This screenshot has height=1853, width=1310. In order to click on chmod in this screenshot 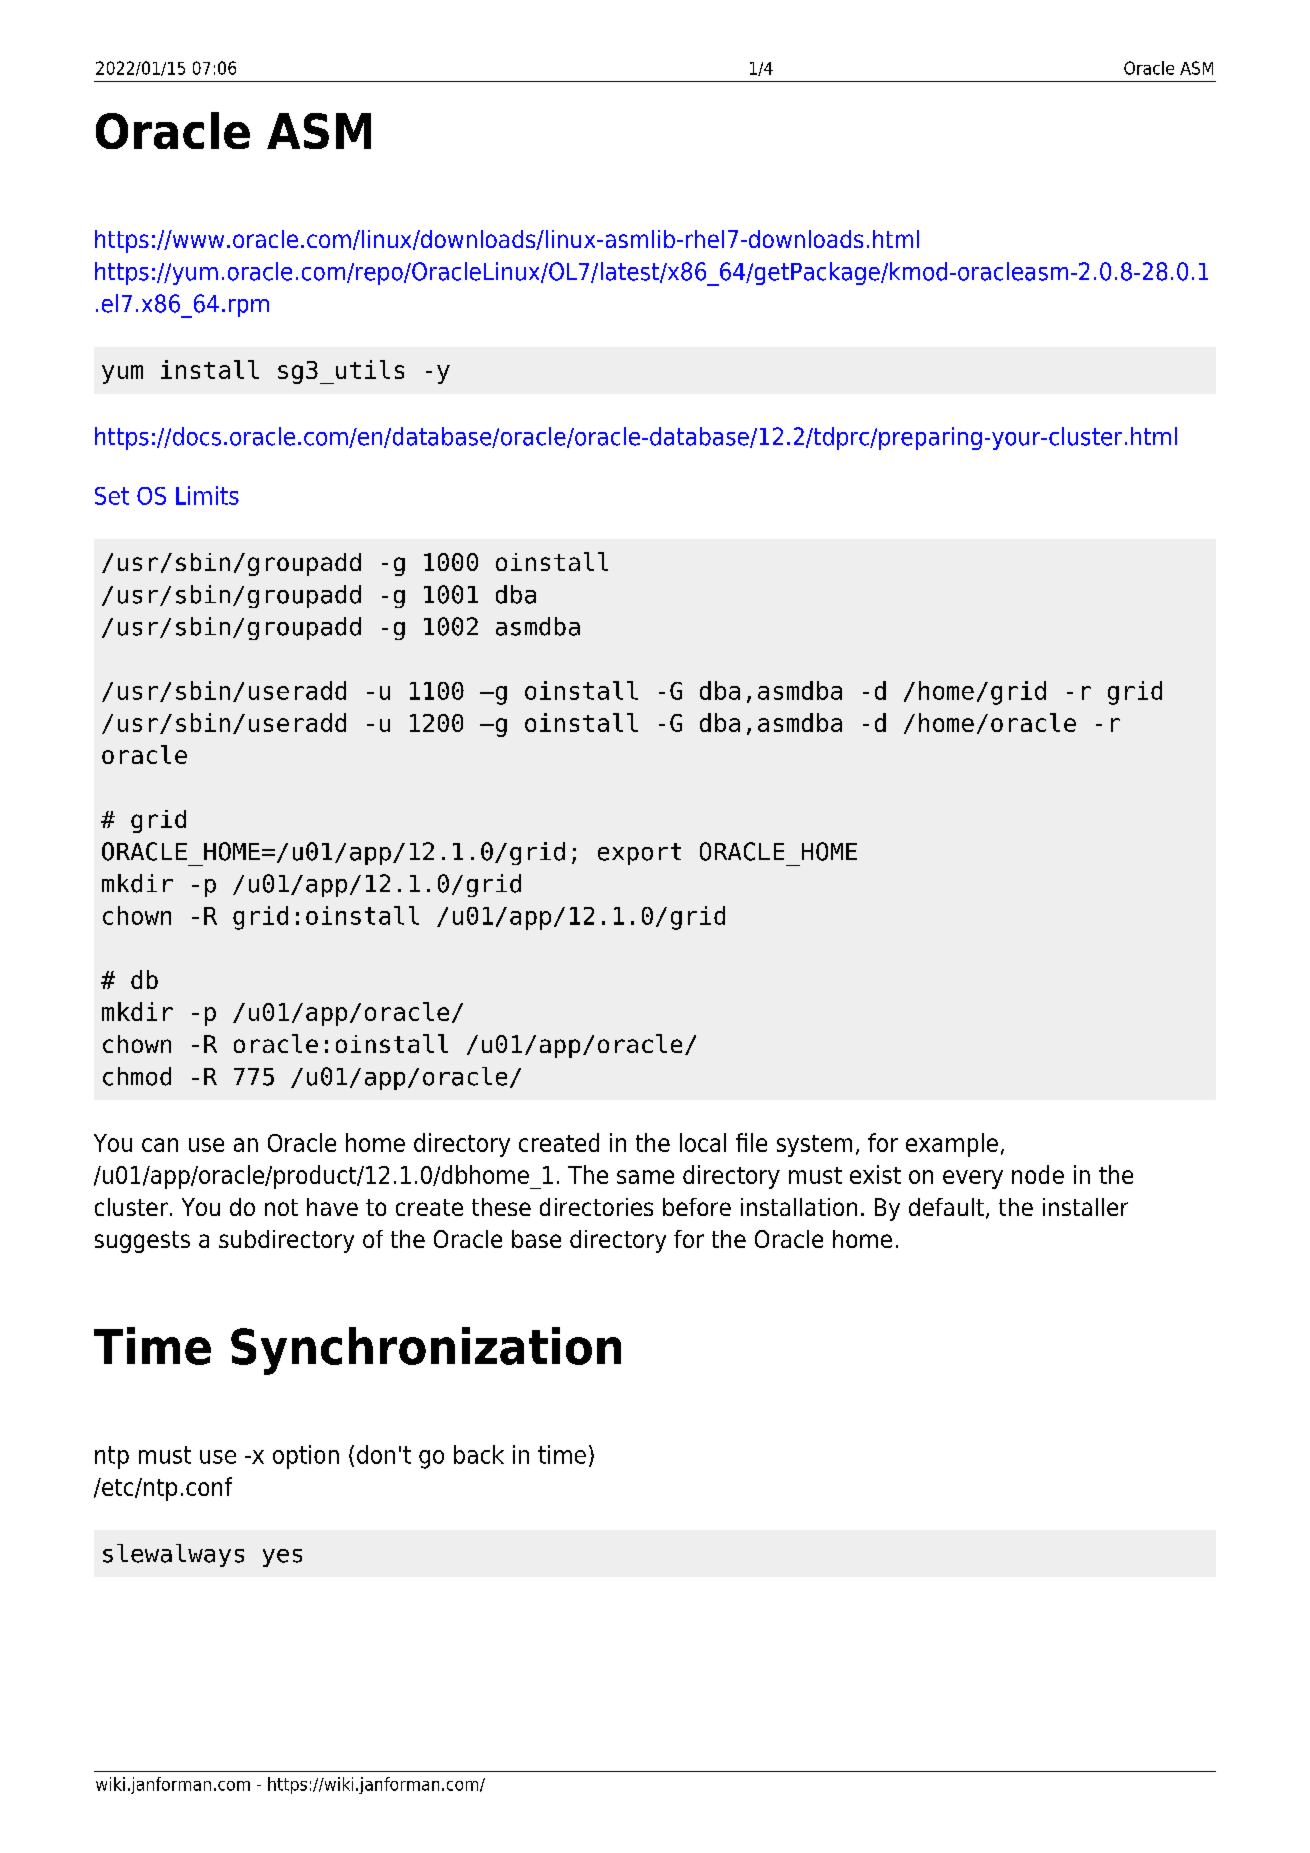, I will do `click(137, 1076)`.
